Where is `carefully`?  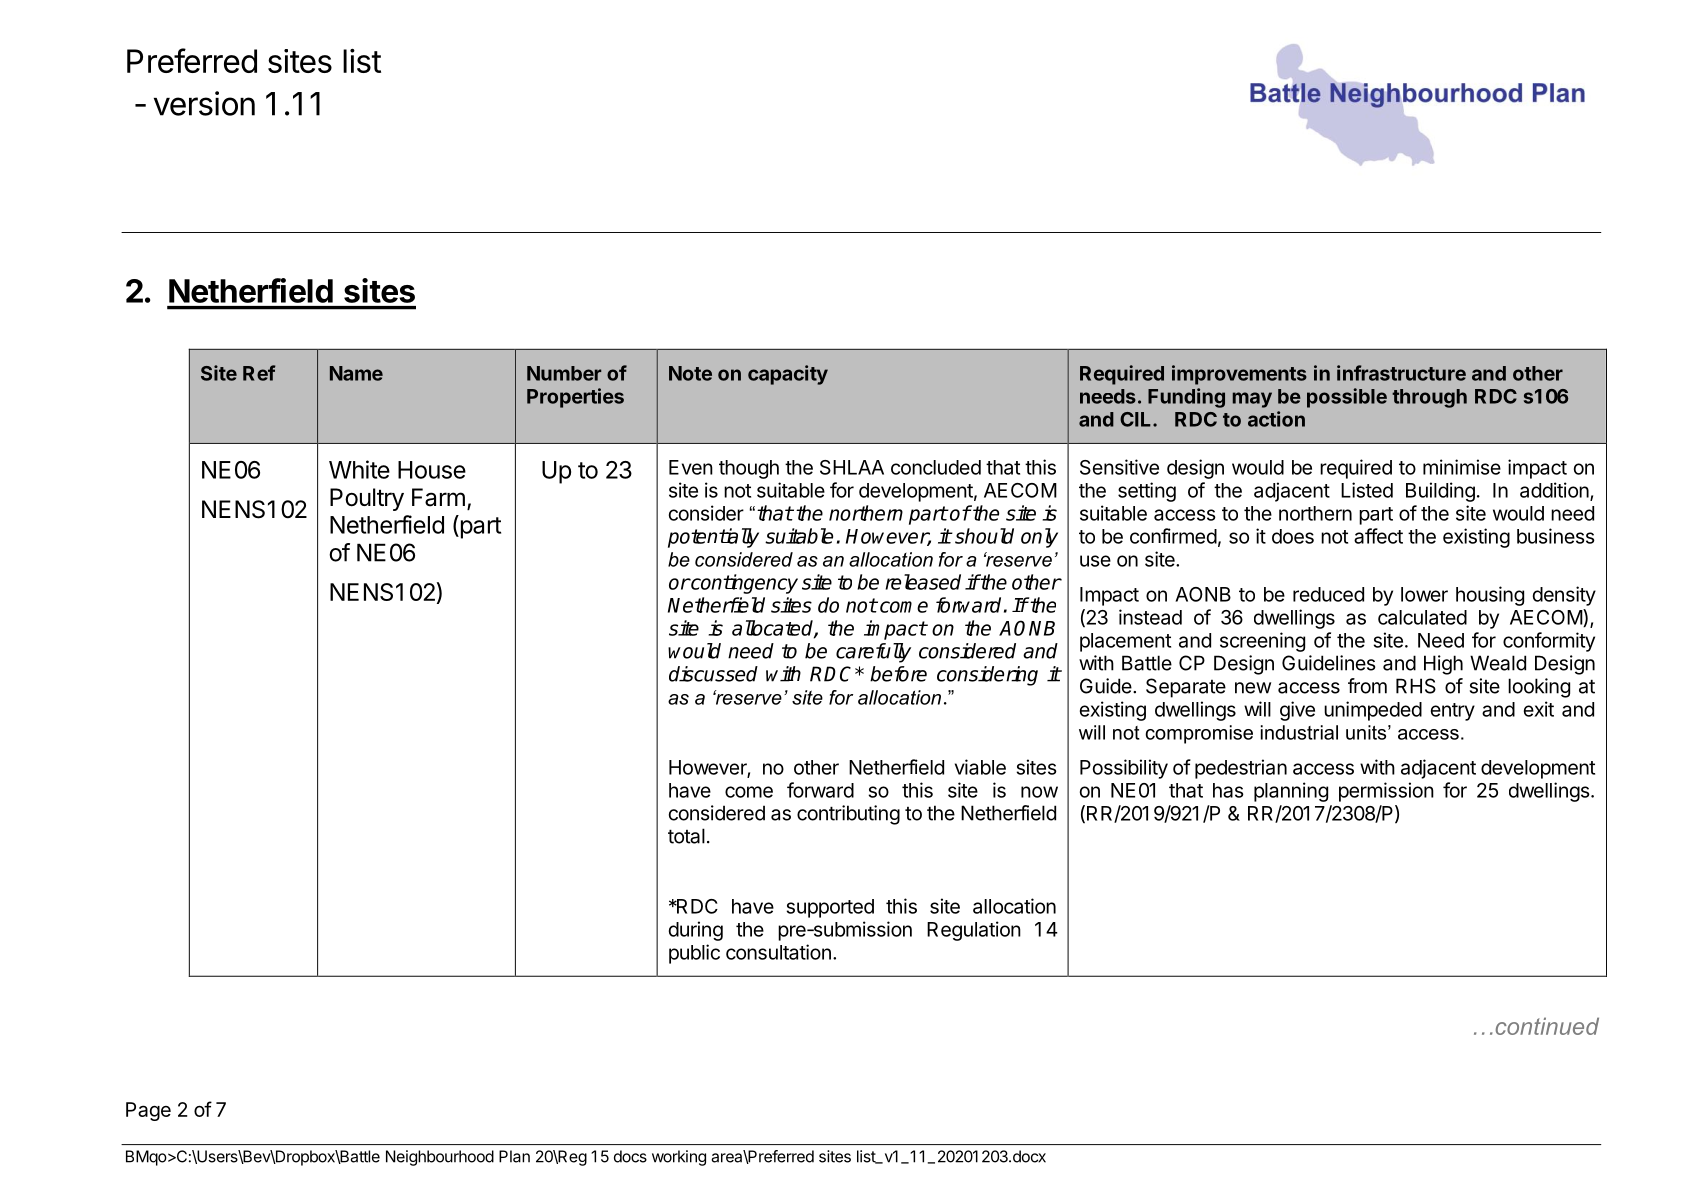
carefully is located at coordinates (873, 653).
